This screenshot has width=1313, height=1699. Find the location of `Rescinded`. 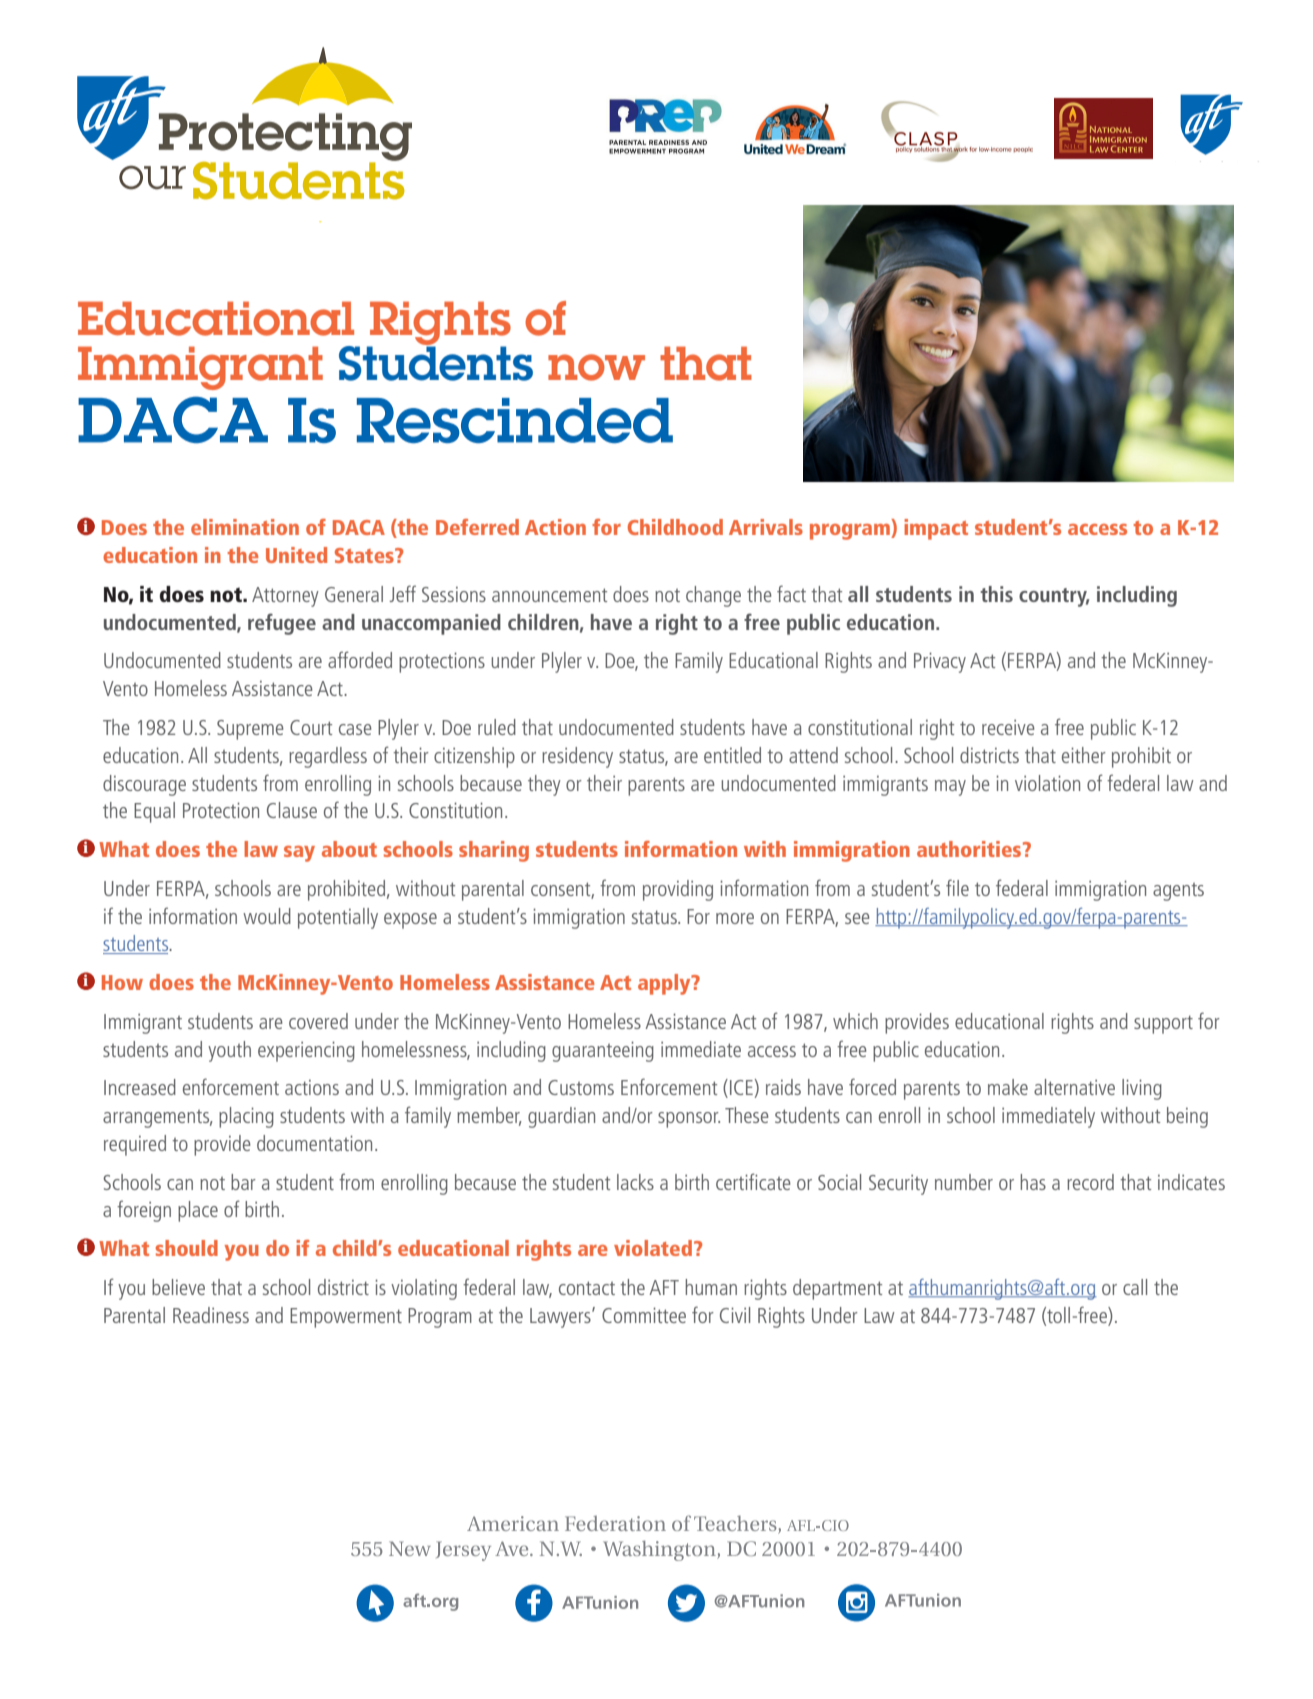

Rescinded is located at coordinates (515, 420).
